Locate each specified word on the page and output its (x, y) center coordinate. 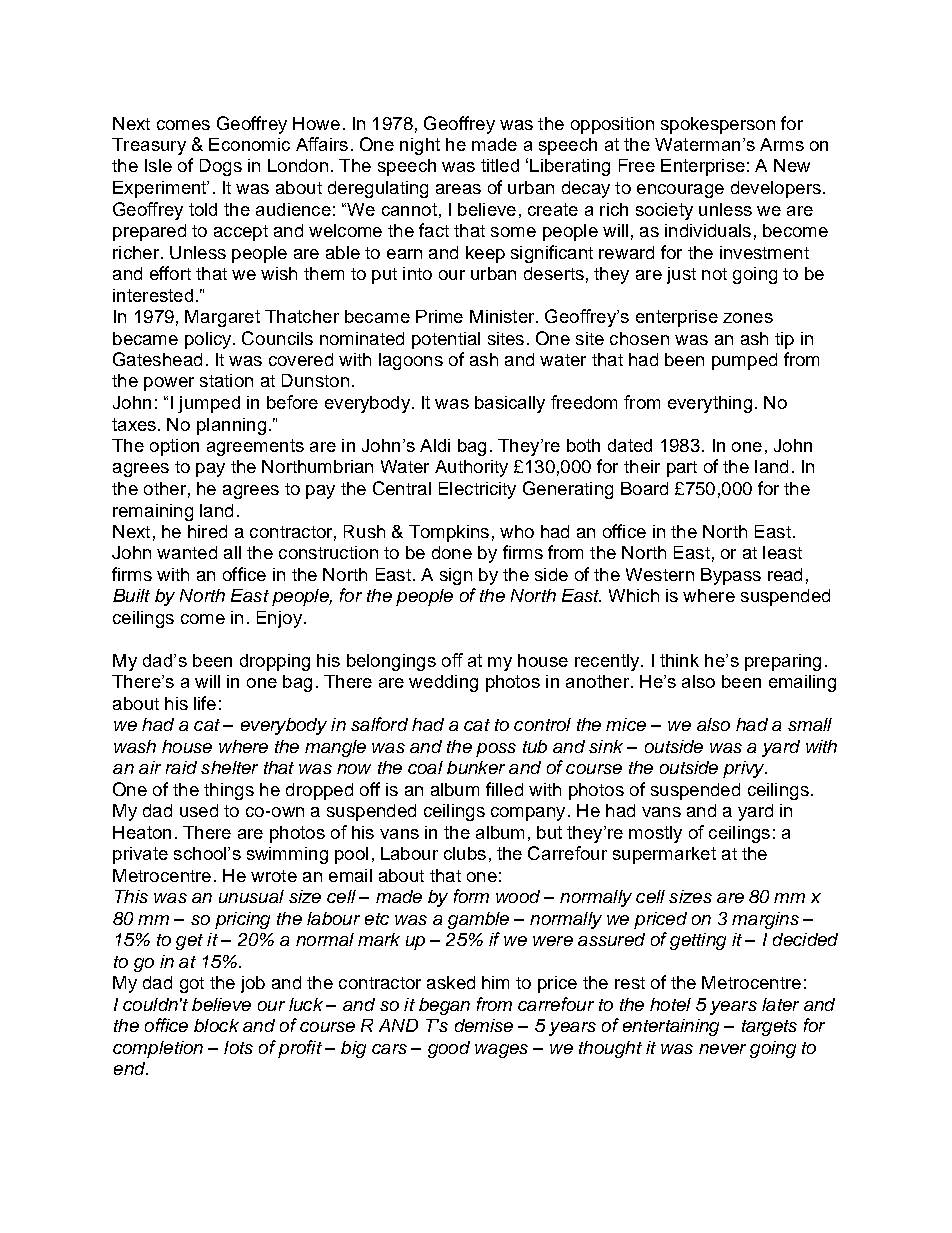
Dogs (221, 167)
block (216, 1025)
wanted (187, 552)
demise (484, 1025)
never (722, 1049)
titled (500, 165)
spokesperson (718, 125)
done (452, 552)
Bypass (731, 576)
